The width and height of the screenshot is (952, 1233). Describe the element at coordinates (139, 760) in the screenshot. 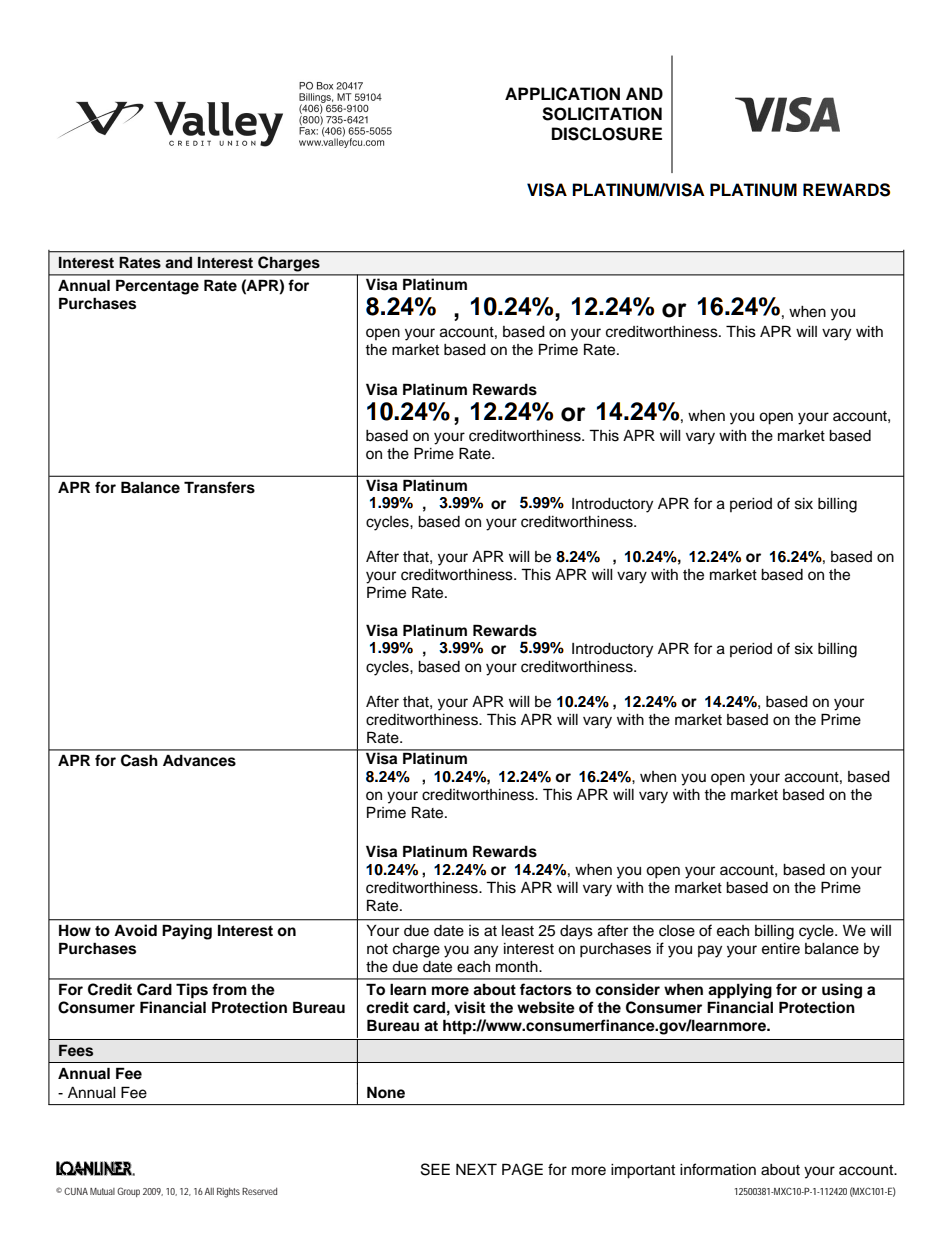

I see `Cash` at that location.
